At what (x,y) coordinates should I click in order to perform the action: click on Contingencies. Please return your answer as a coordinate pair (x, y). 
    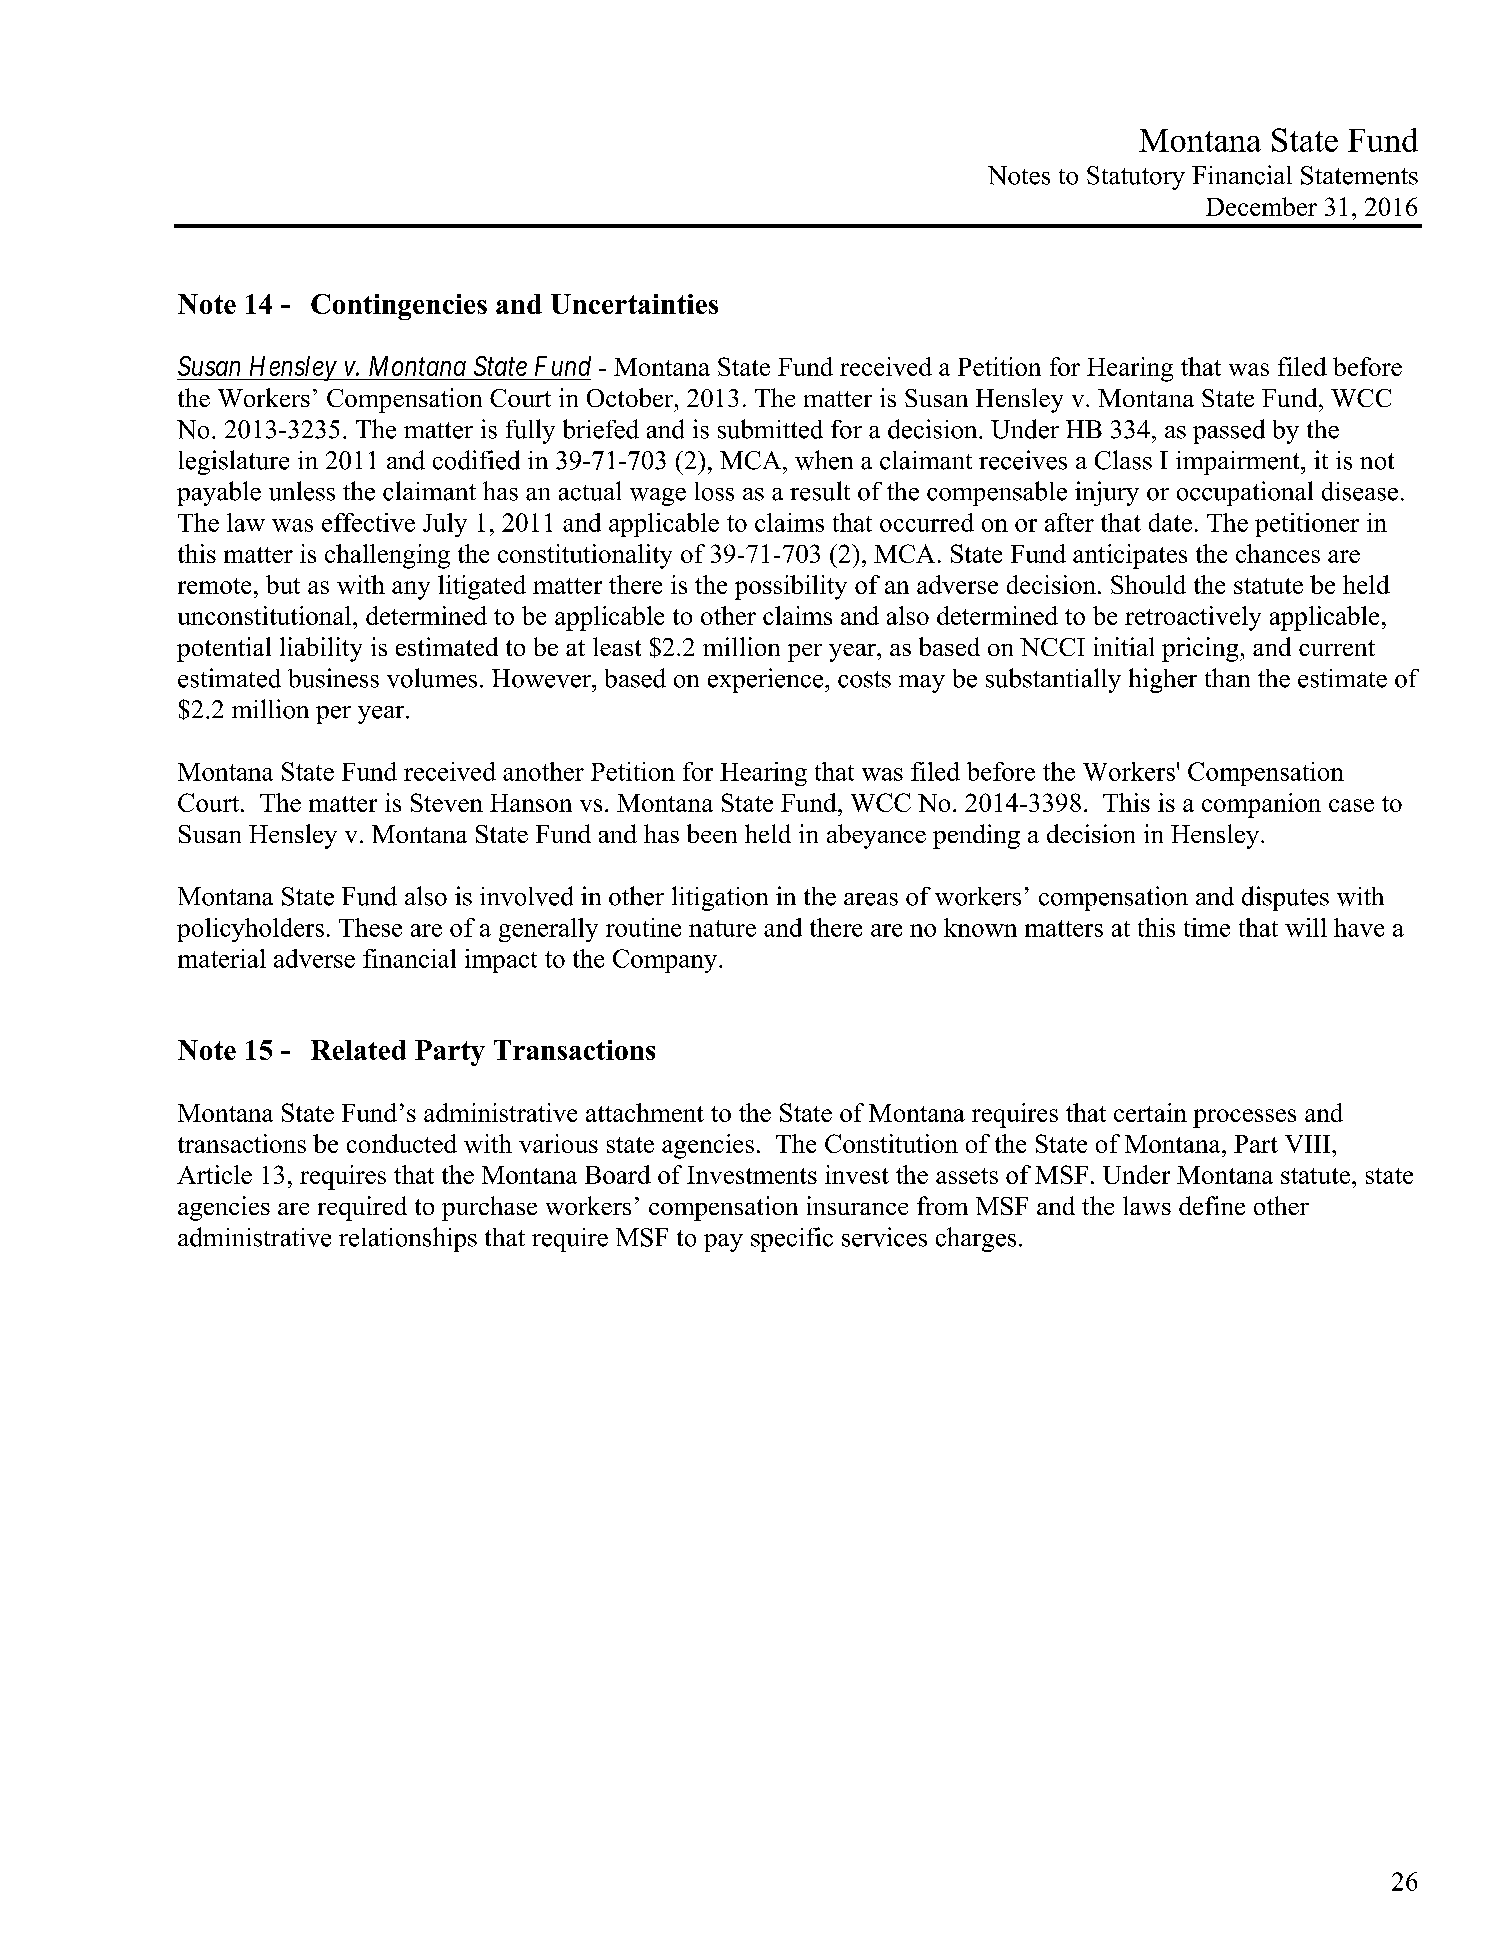
    Looking at the image, I should click on (399, 307).
